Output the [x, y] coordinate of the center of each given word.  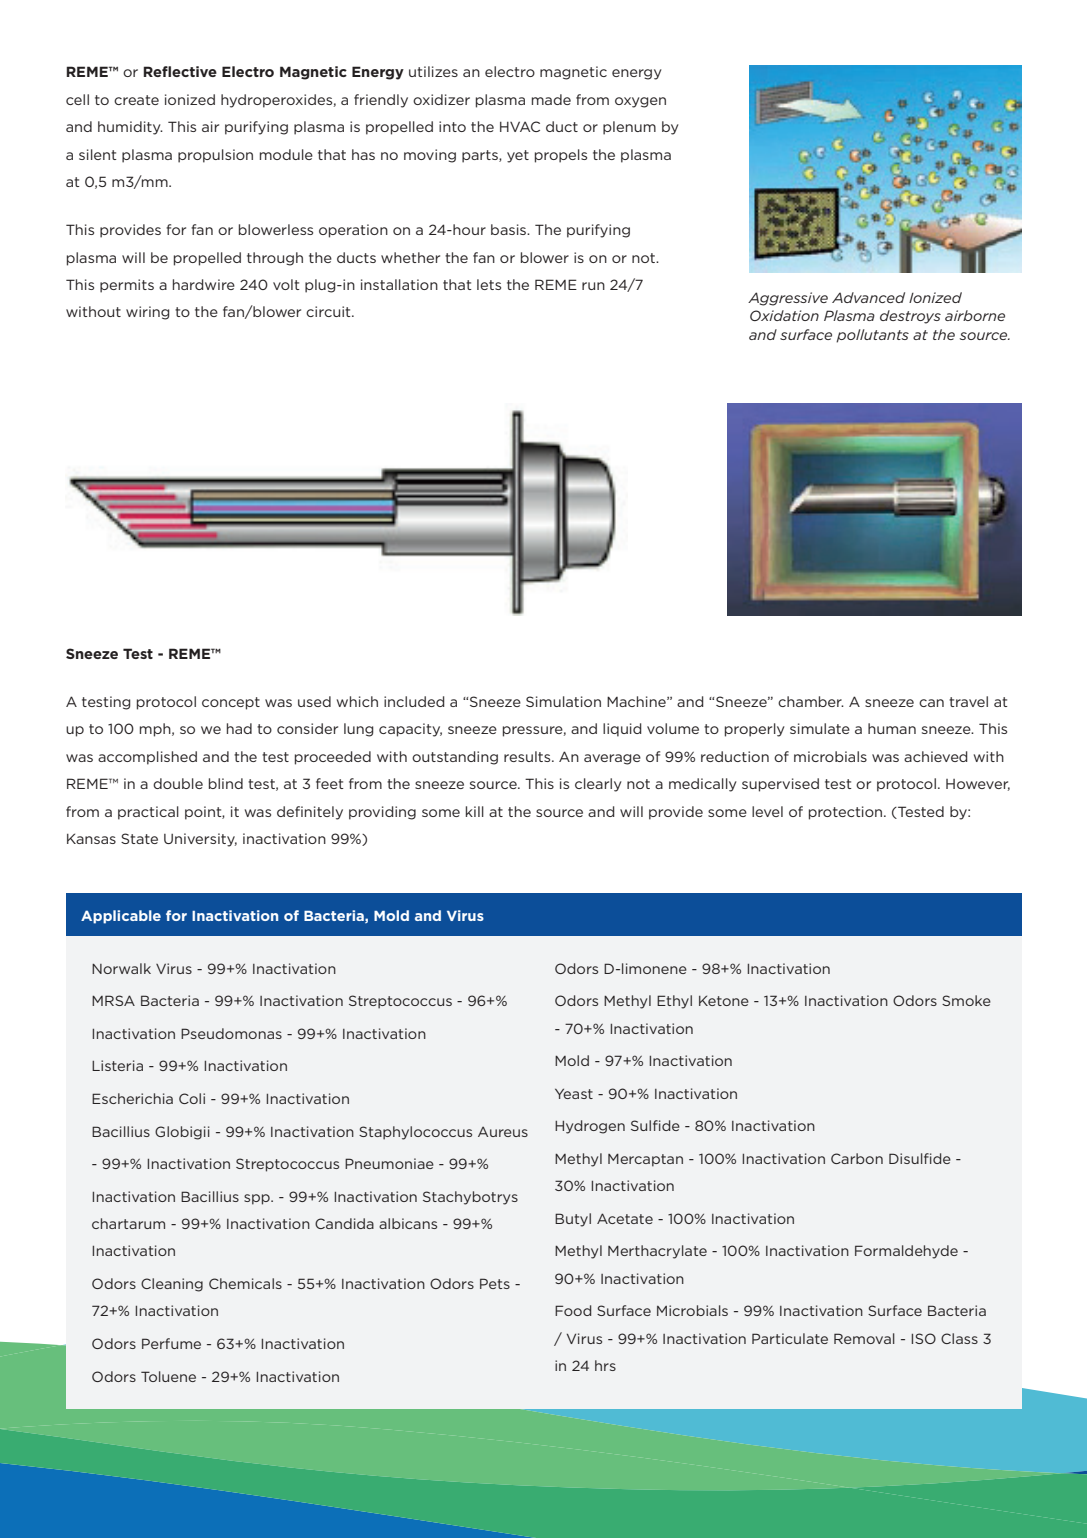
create [136, 100]
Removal [864, 1338]
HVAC [520, 126]
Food [573, 1310]
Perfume [171, 1343]
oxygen [640, 102]
